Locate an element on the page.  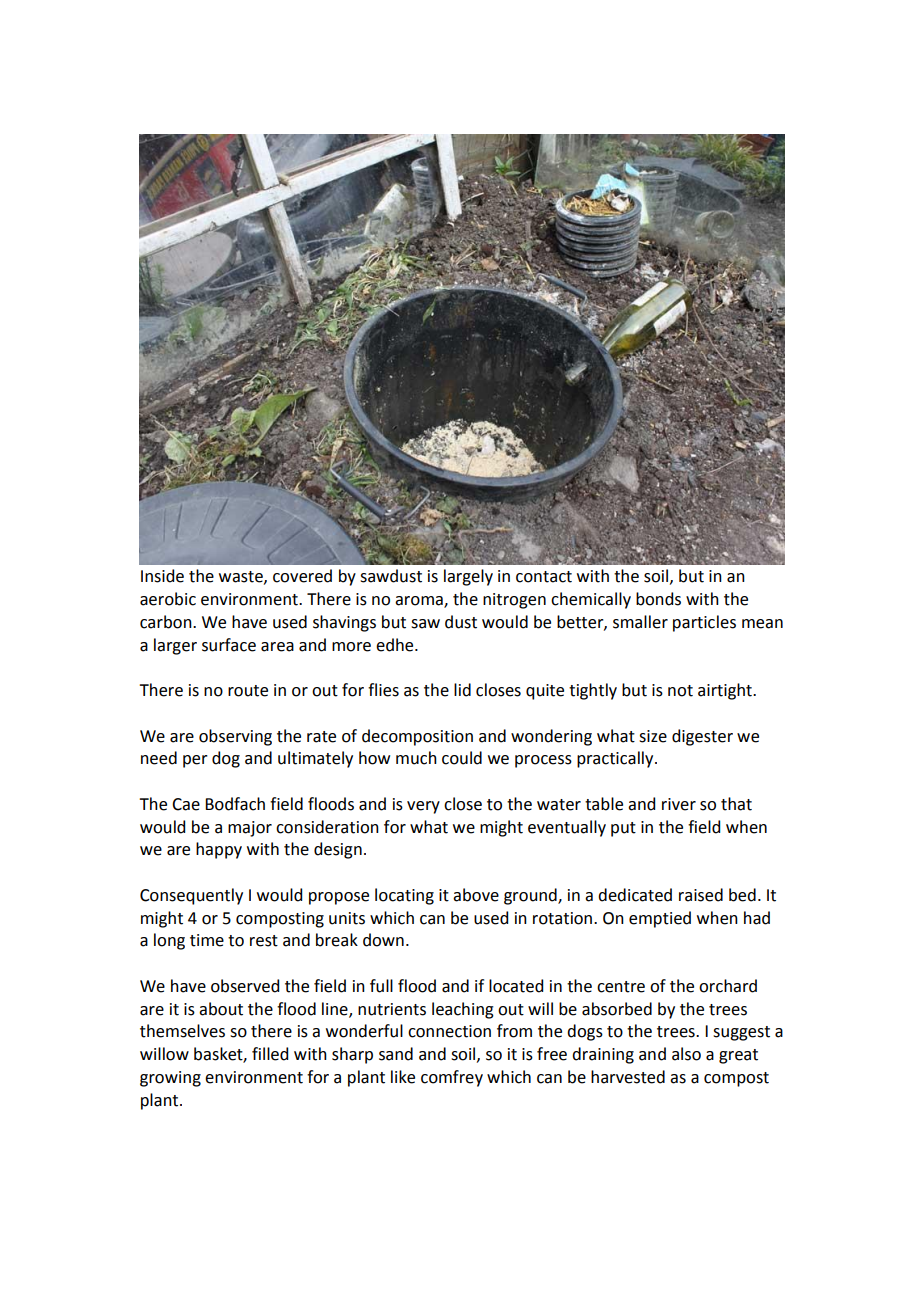
comfrey is located at coordinates (452, 1078).
